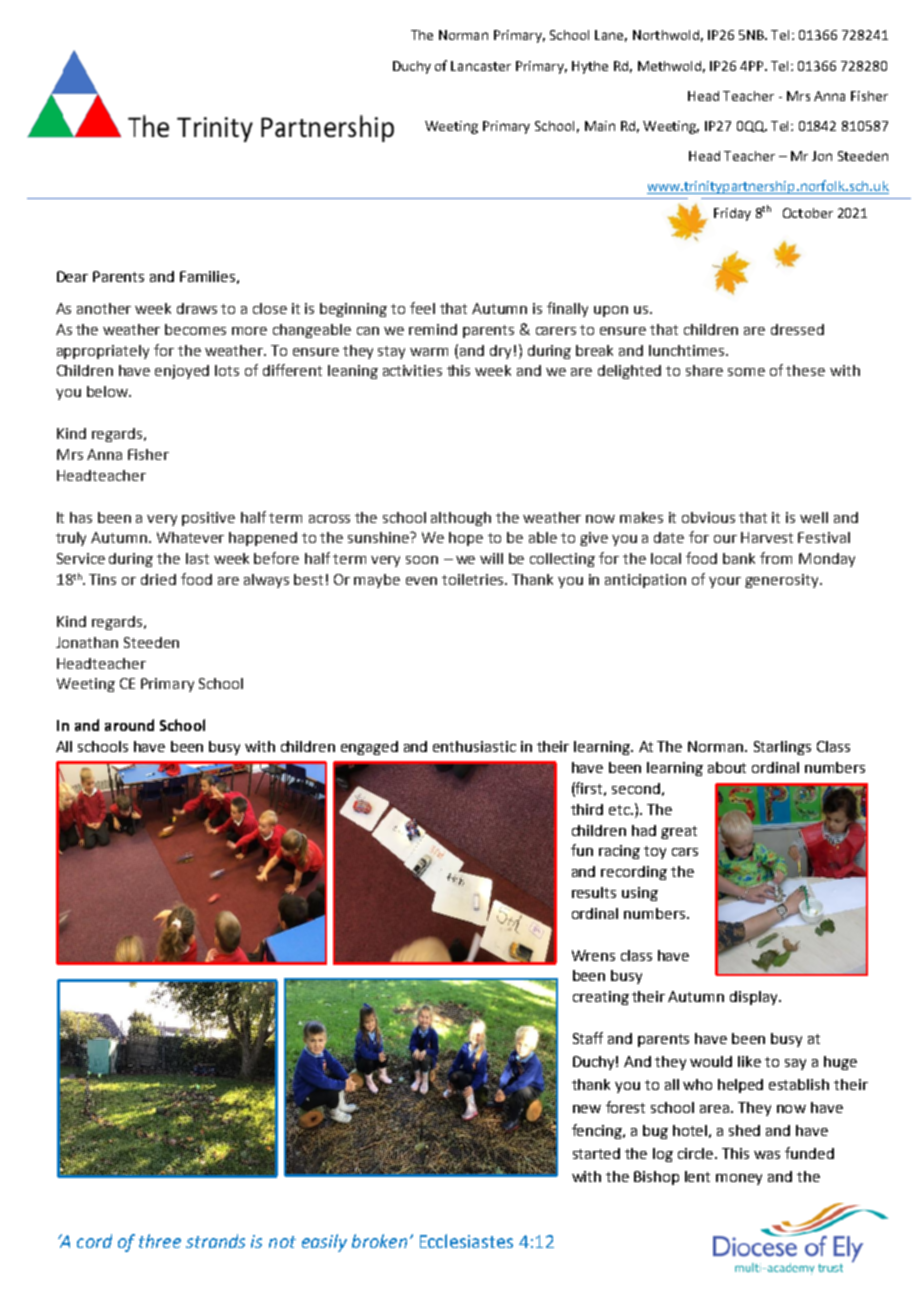  I want to click on Friday, so click(732, 214).
